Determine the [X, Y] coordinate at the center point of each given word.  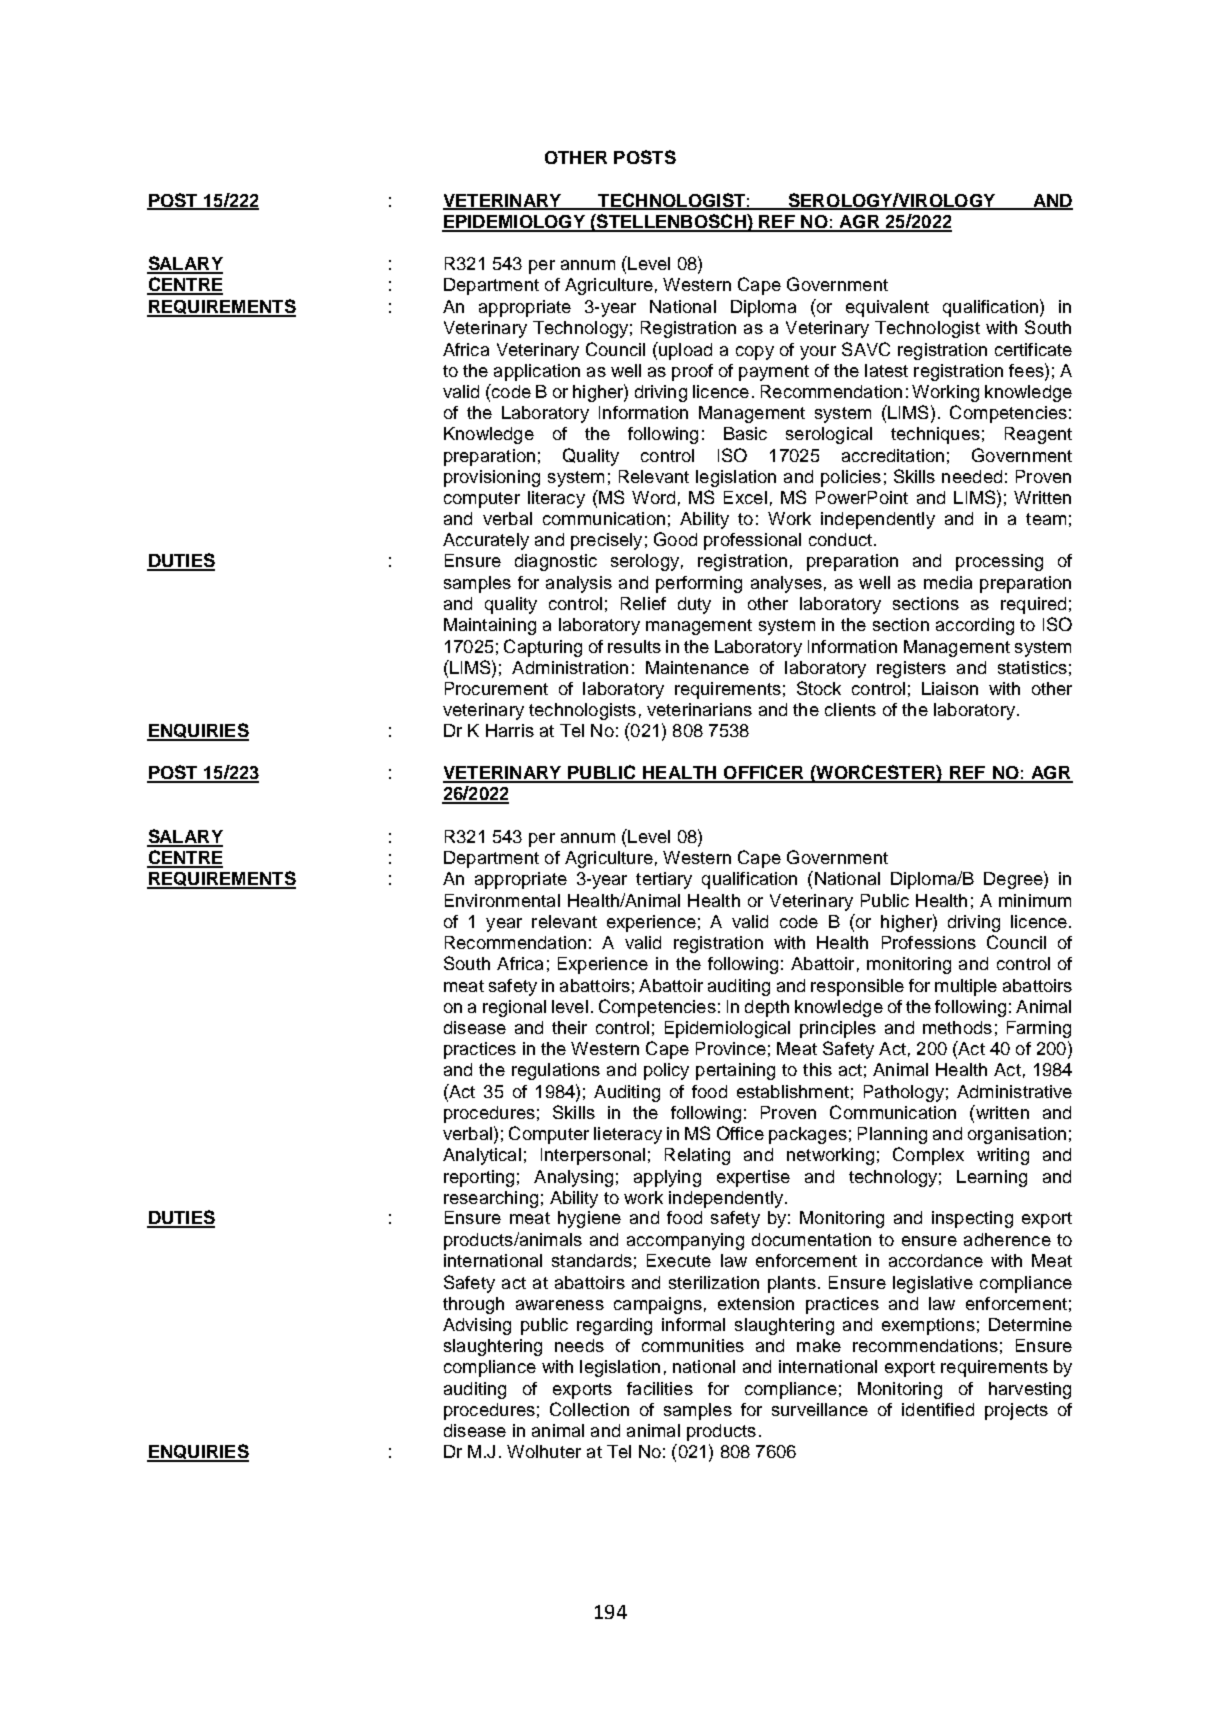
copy [755, 353]
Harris [510, 730]
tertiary [664, 880]
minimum [1035, 900]
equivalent [887, 308]
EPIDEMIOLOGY [514, 223]
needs [579, 1345]
